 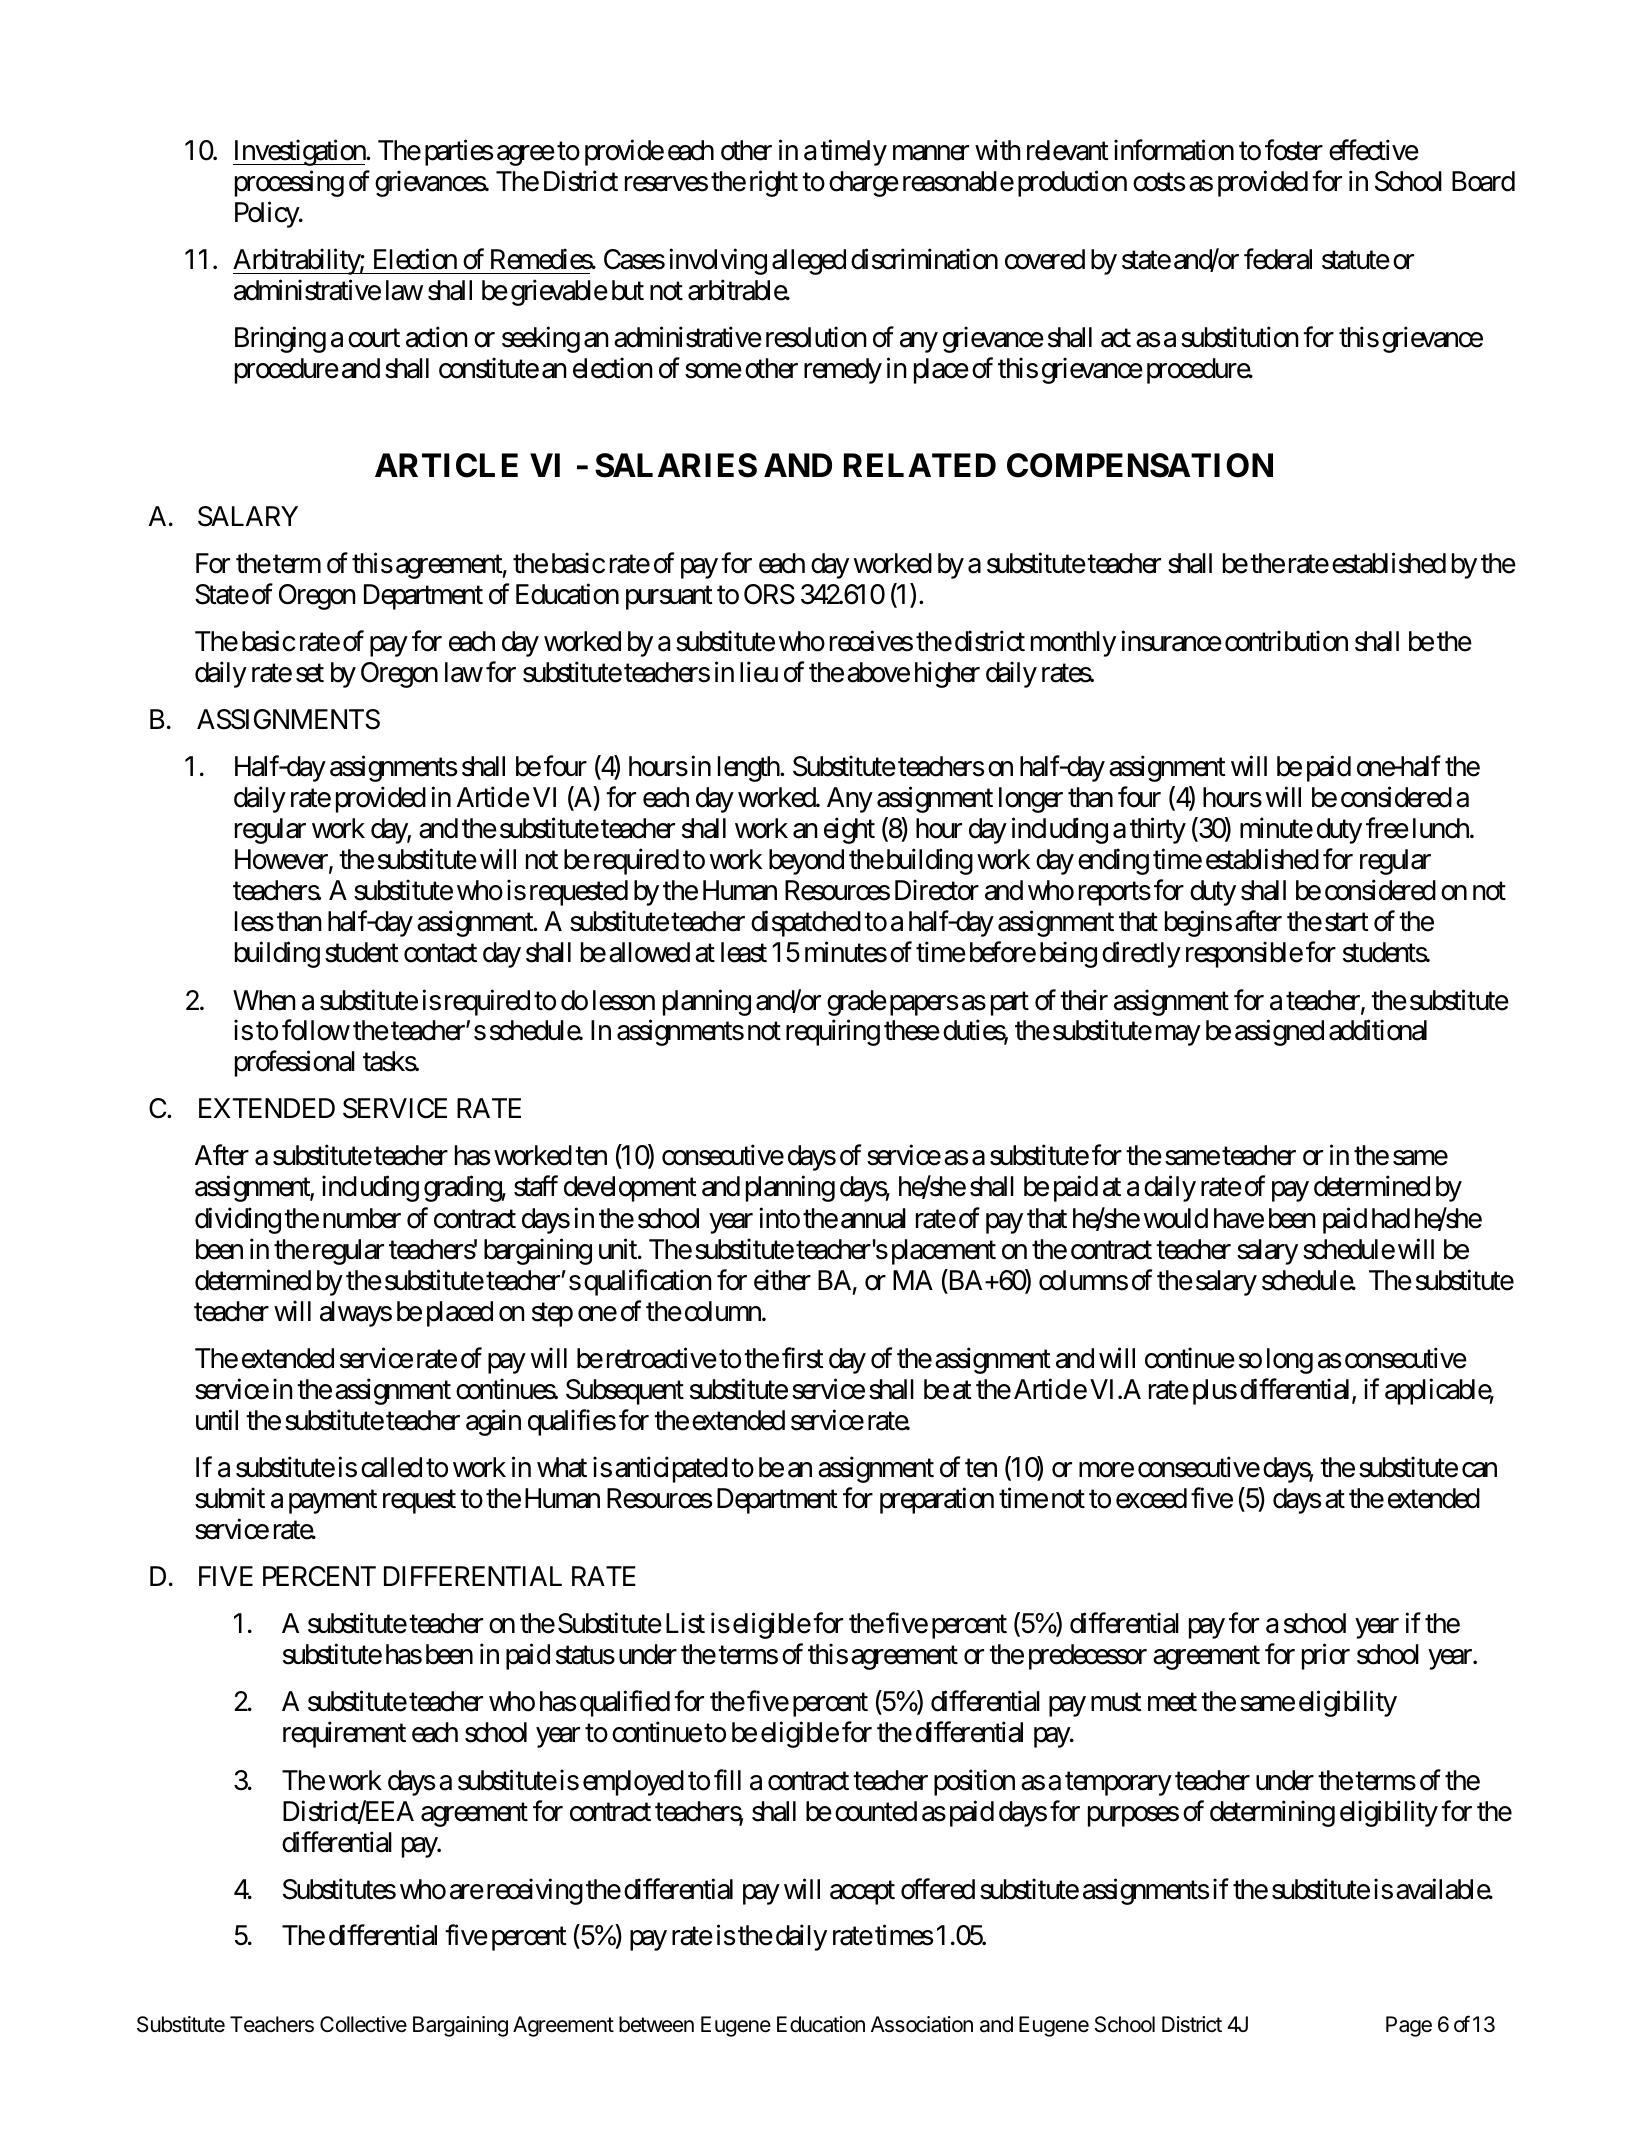 What do you see at coordinates (1378, 1030) in the page?
I see `additional` at bounding box center [1378, 1030].
